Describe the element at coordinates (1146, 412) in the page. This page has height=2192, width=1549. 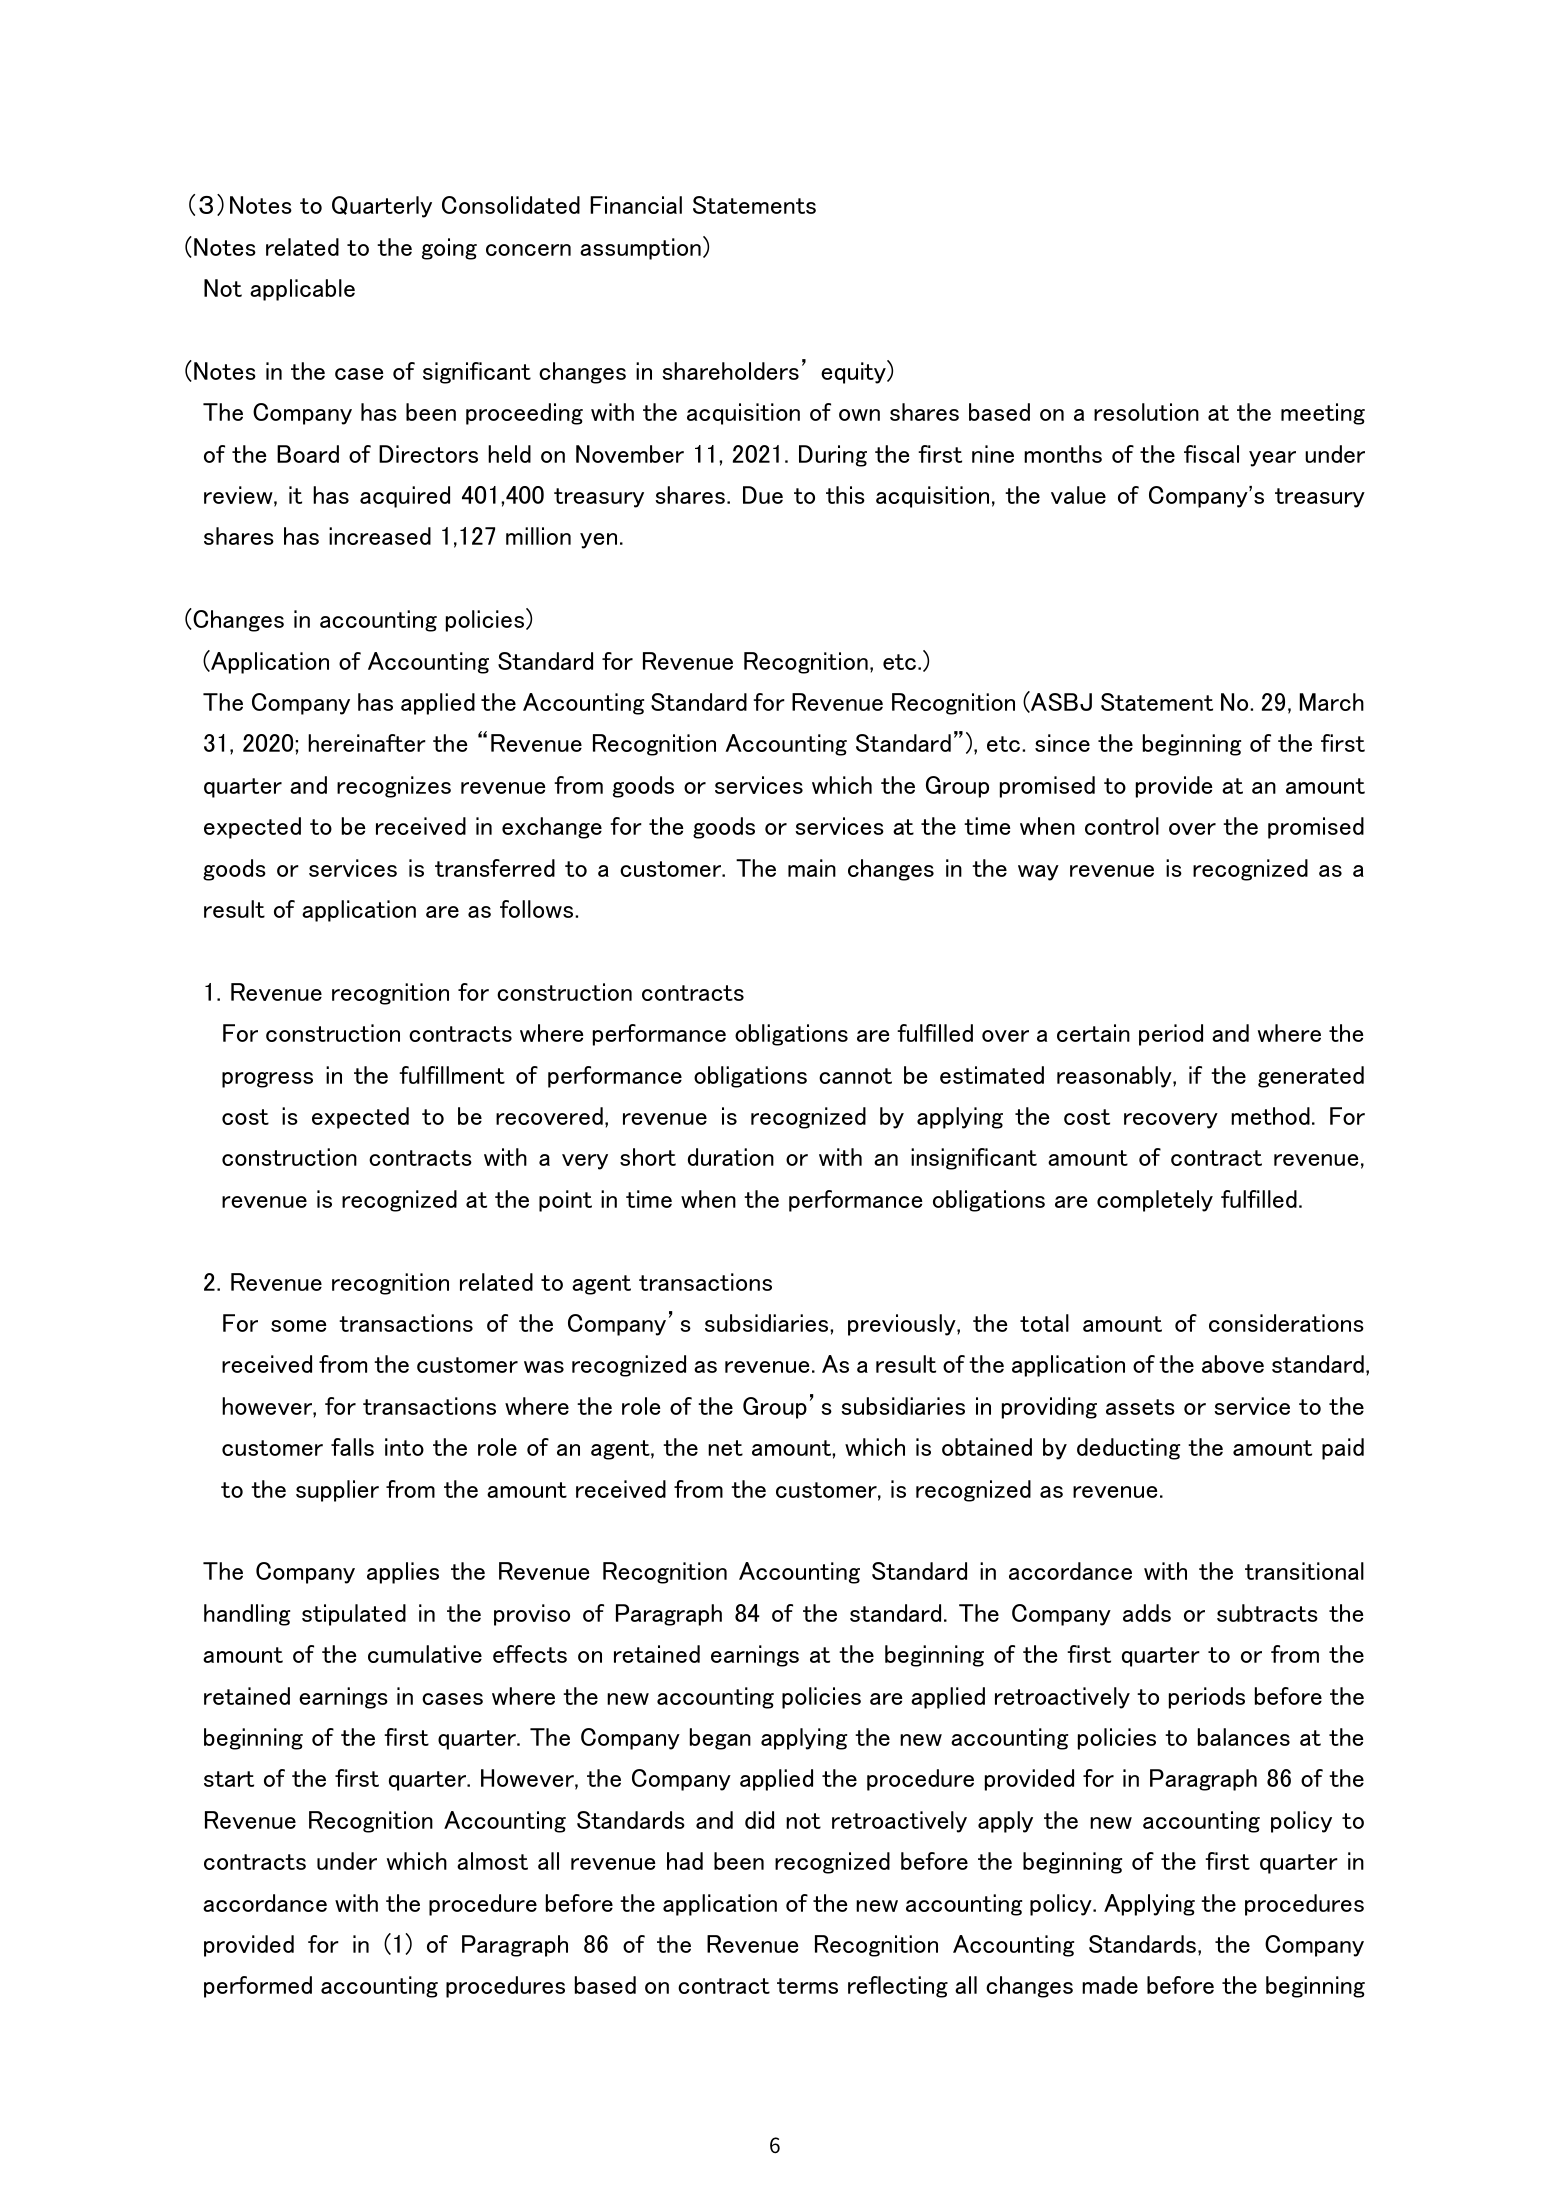
I see `resolution` at that location.
